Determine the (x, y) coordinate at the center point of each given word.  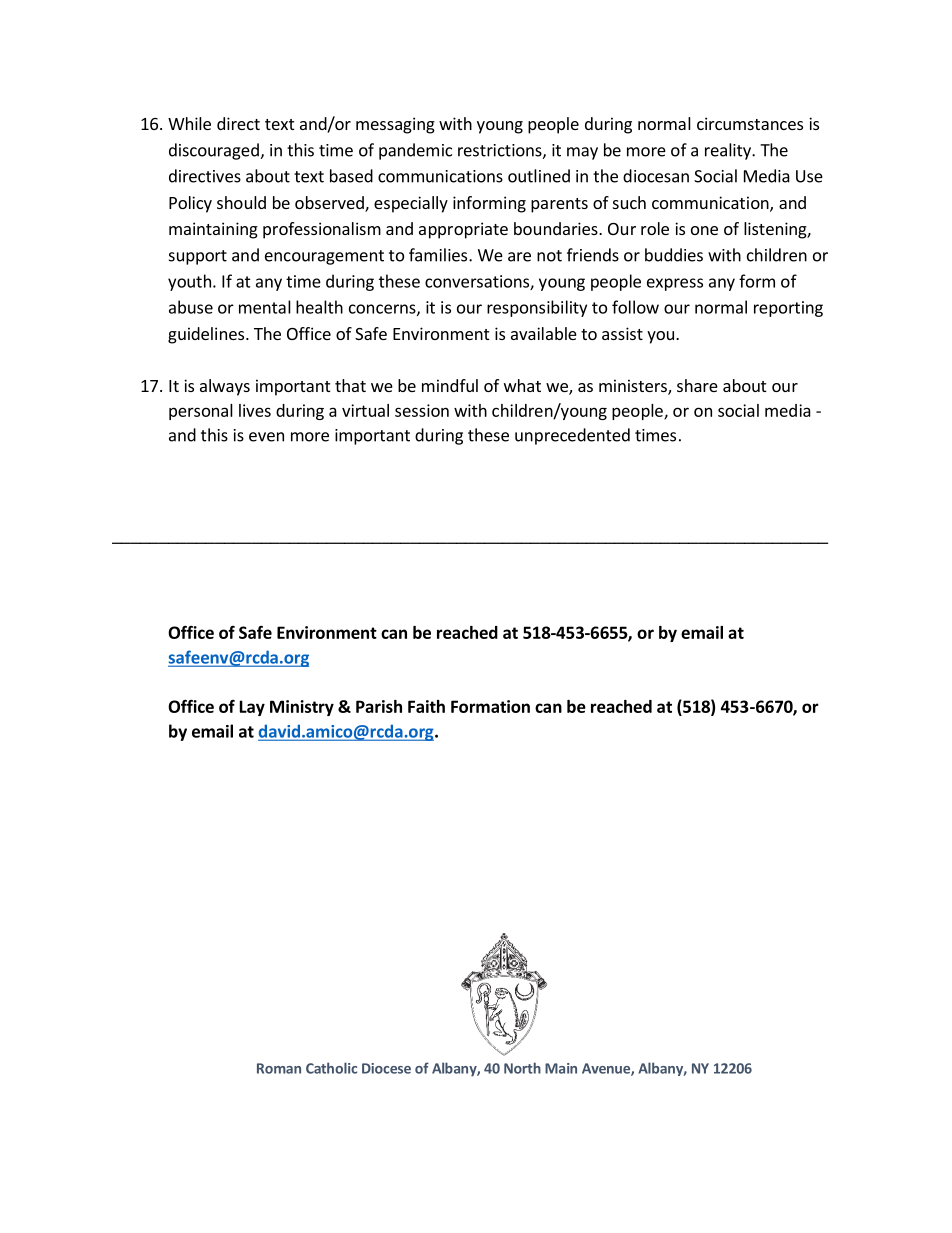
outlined (539, 176)
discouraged (215, 151)
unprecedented (572, 436)
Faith (426, 706)
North (522, 1068)
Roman (279, 1068)
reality (729, 151)
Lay (252, 708)
